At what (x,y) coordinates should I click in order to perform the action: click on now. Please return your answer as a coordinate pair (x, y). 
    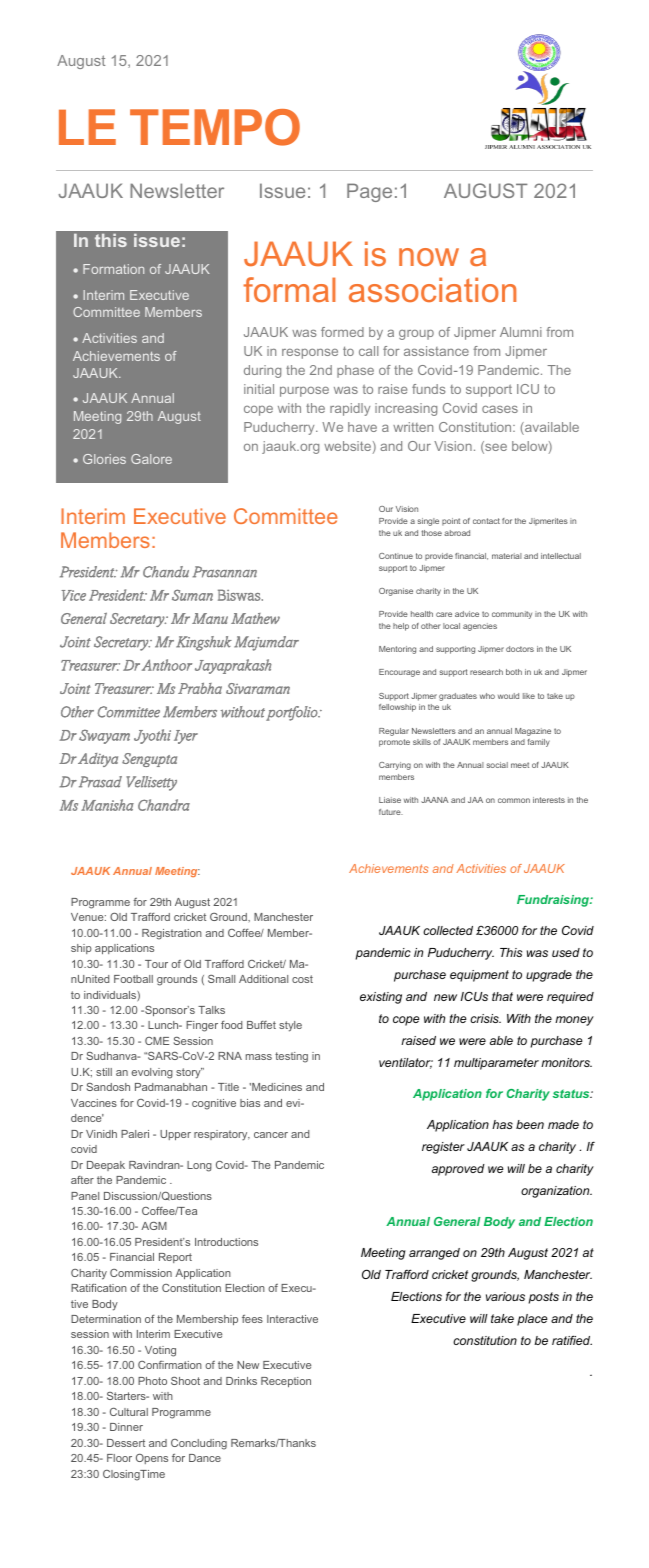
    Looking at the image, I should click on (429, 257).
